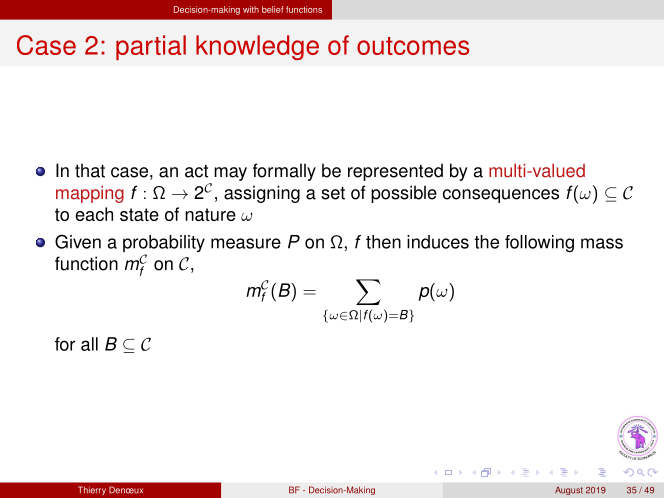 This page has height=498, width=664. What do you see at coordinates (151, 47) in the page?
I see `partial` at bounding box center [151, 47].
